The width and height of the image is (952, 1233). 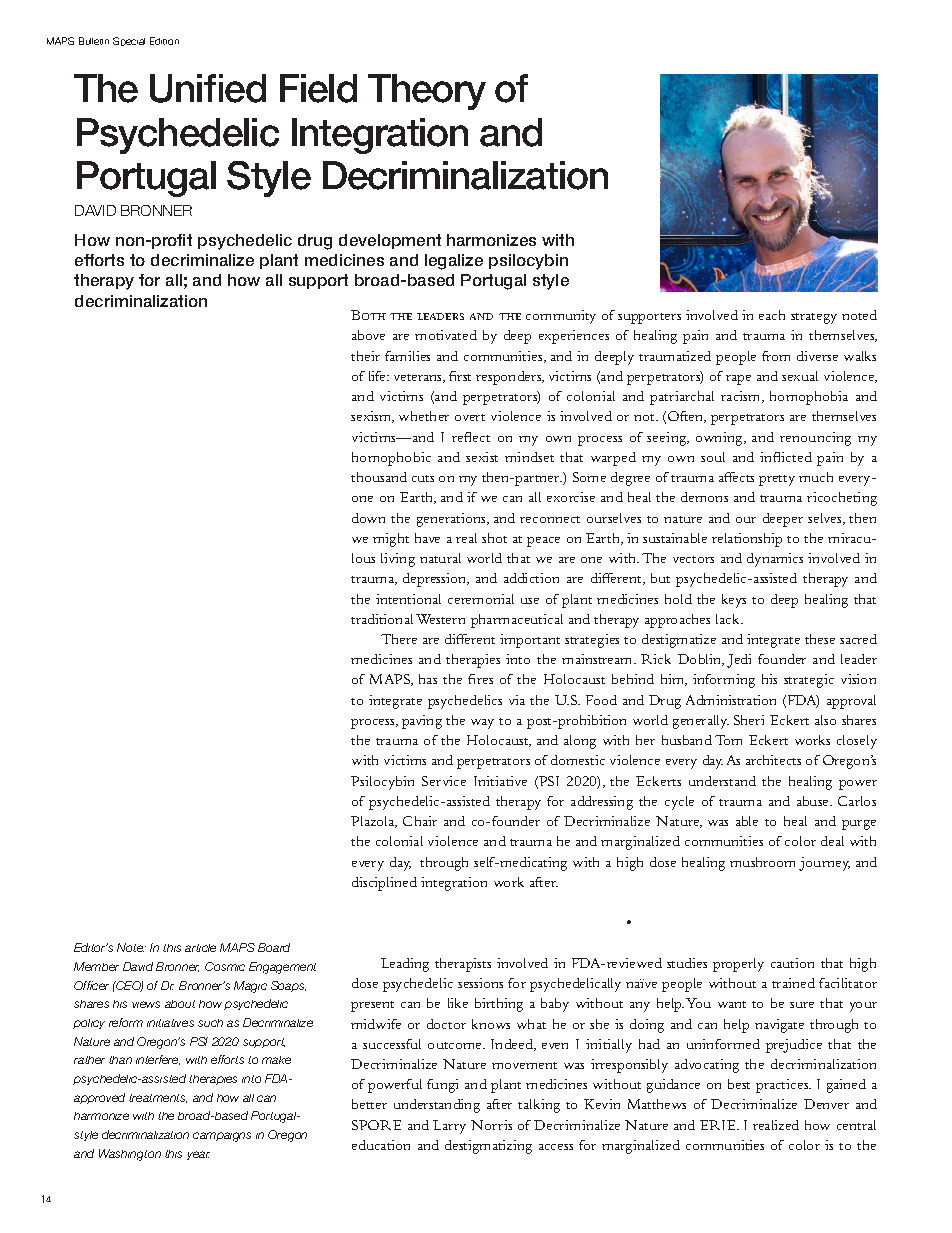 What do you see at coordinates (427, 92) in the image?
I see `Theory` at bounding box center [427, 92].
